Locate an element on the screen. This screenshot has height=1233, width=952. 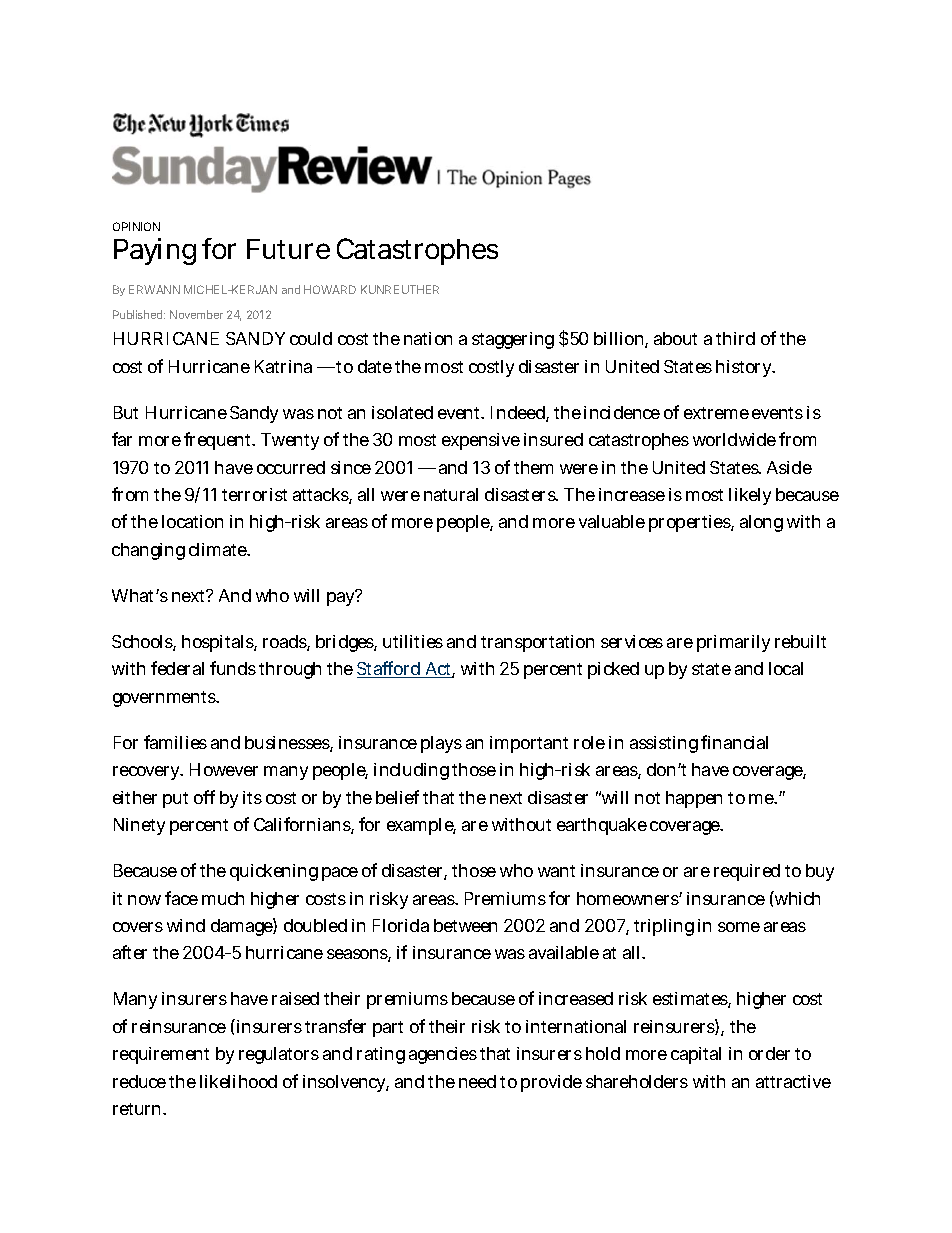
need is located at coordinates (477, 1081).
